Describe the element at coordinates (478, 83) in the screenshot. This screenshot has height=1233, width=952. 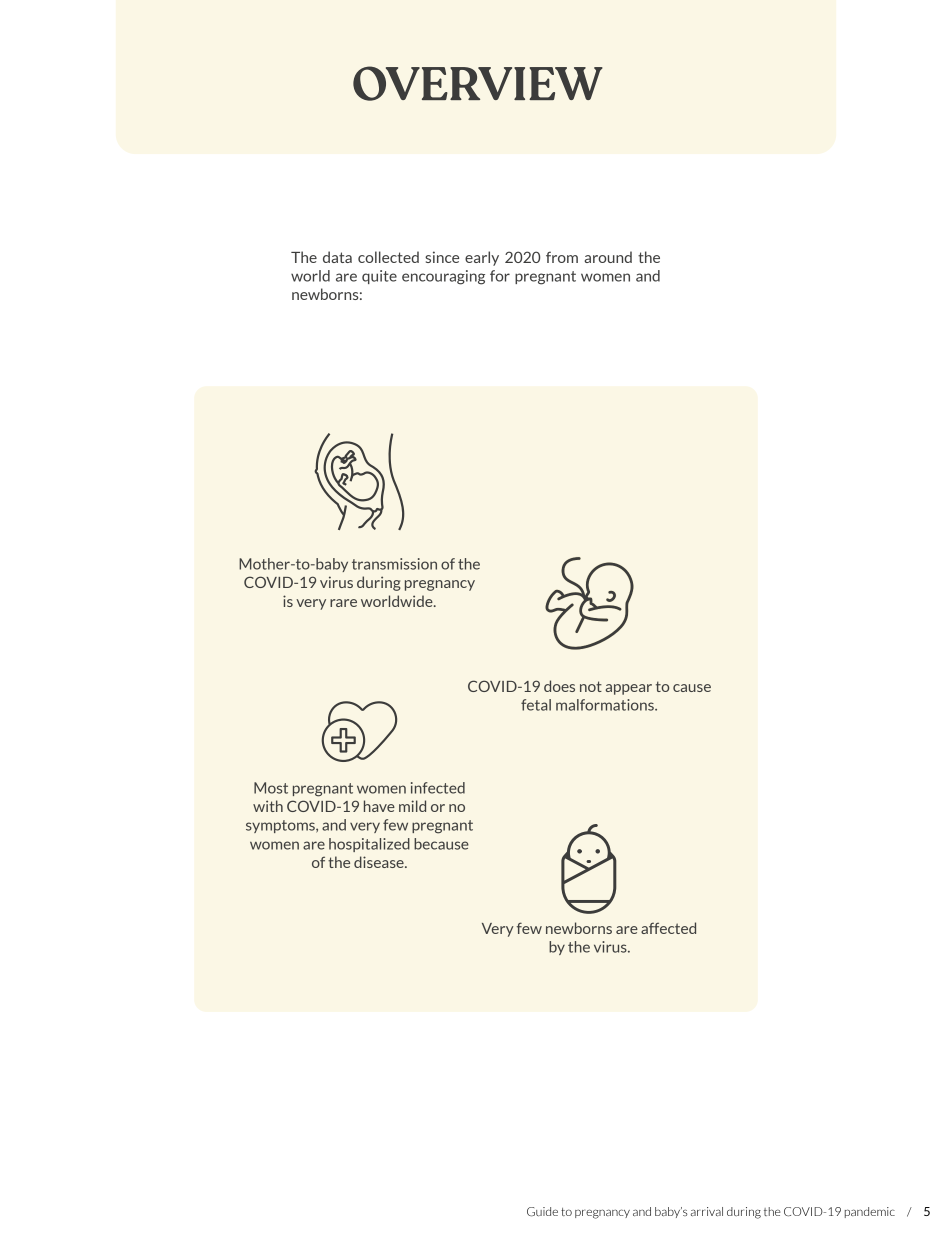
I see `OVERVIEW` at that location.
